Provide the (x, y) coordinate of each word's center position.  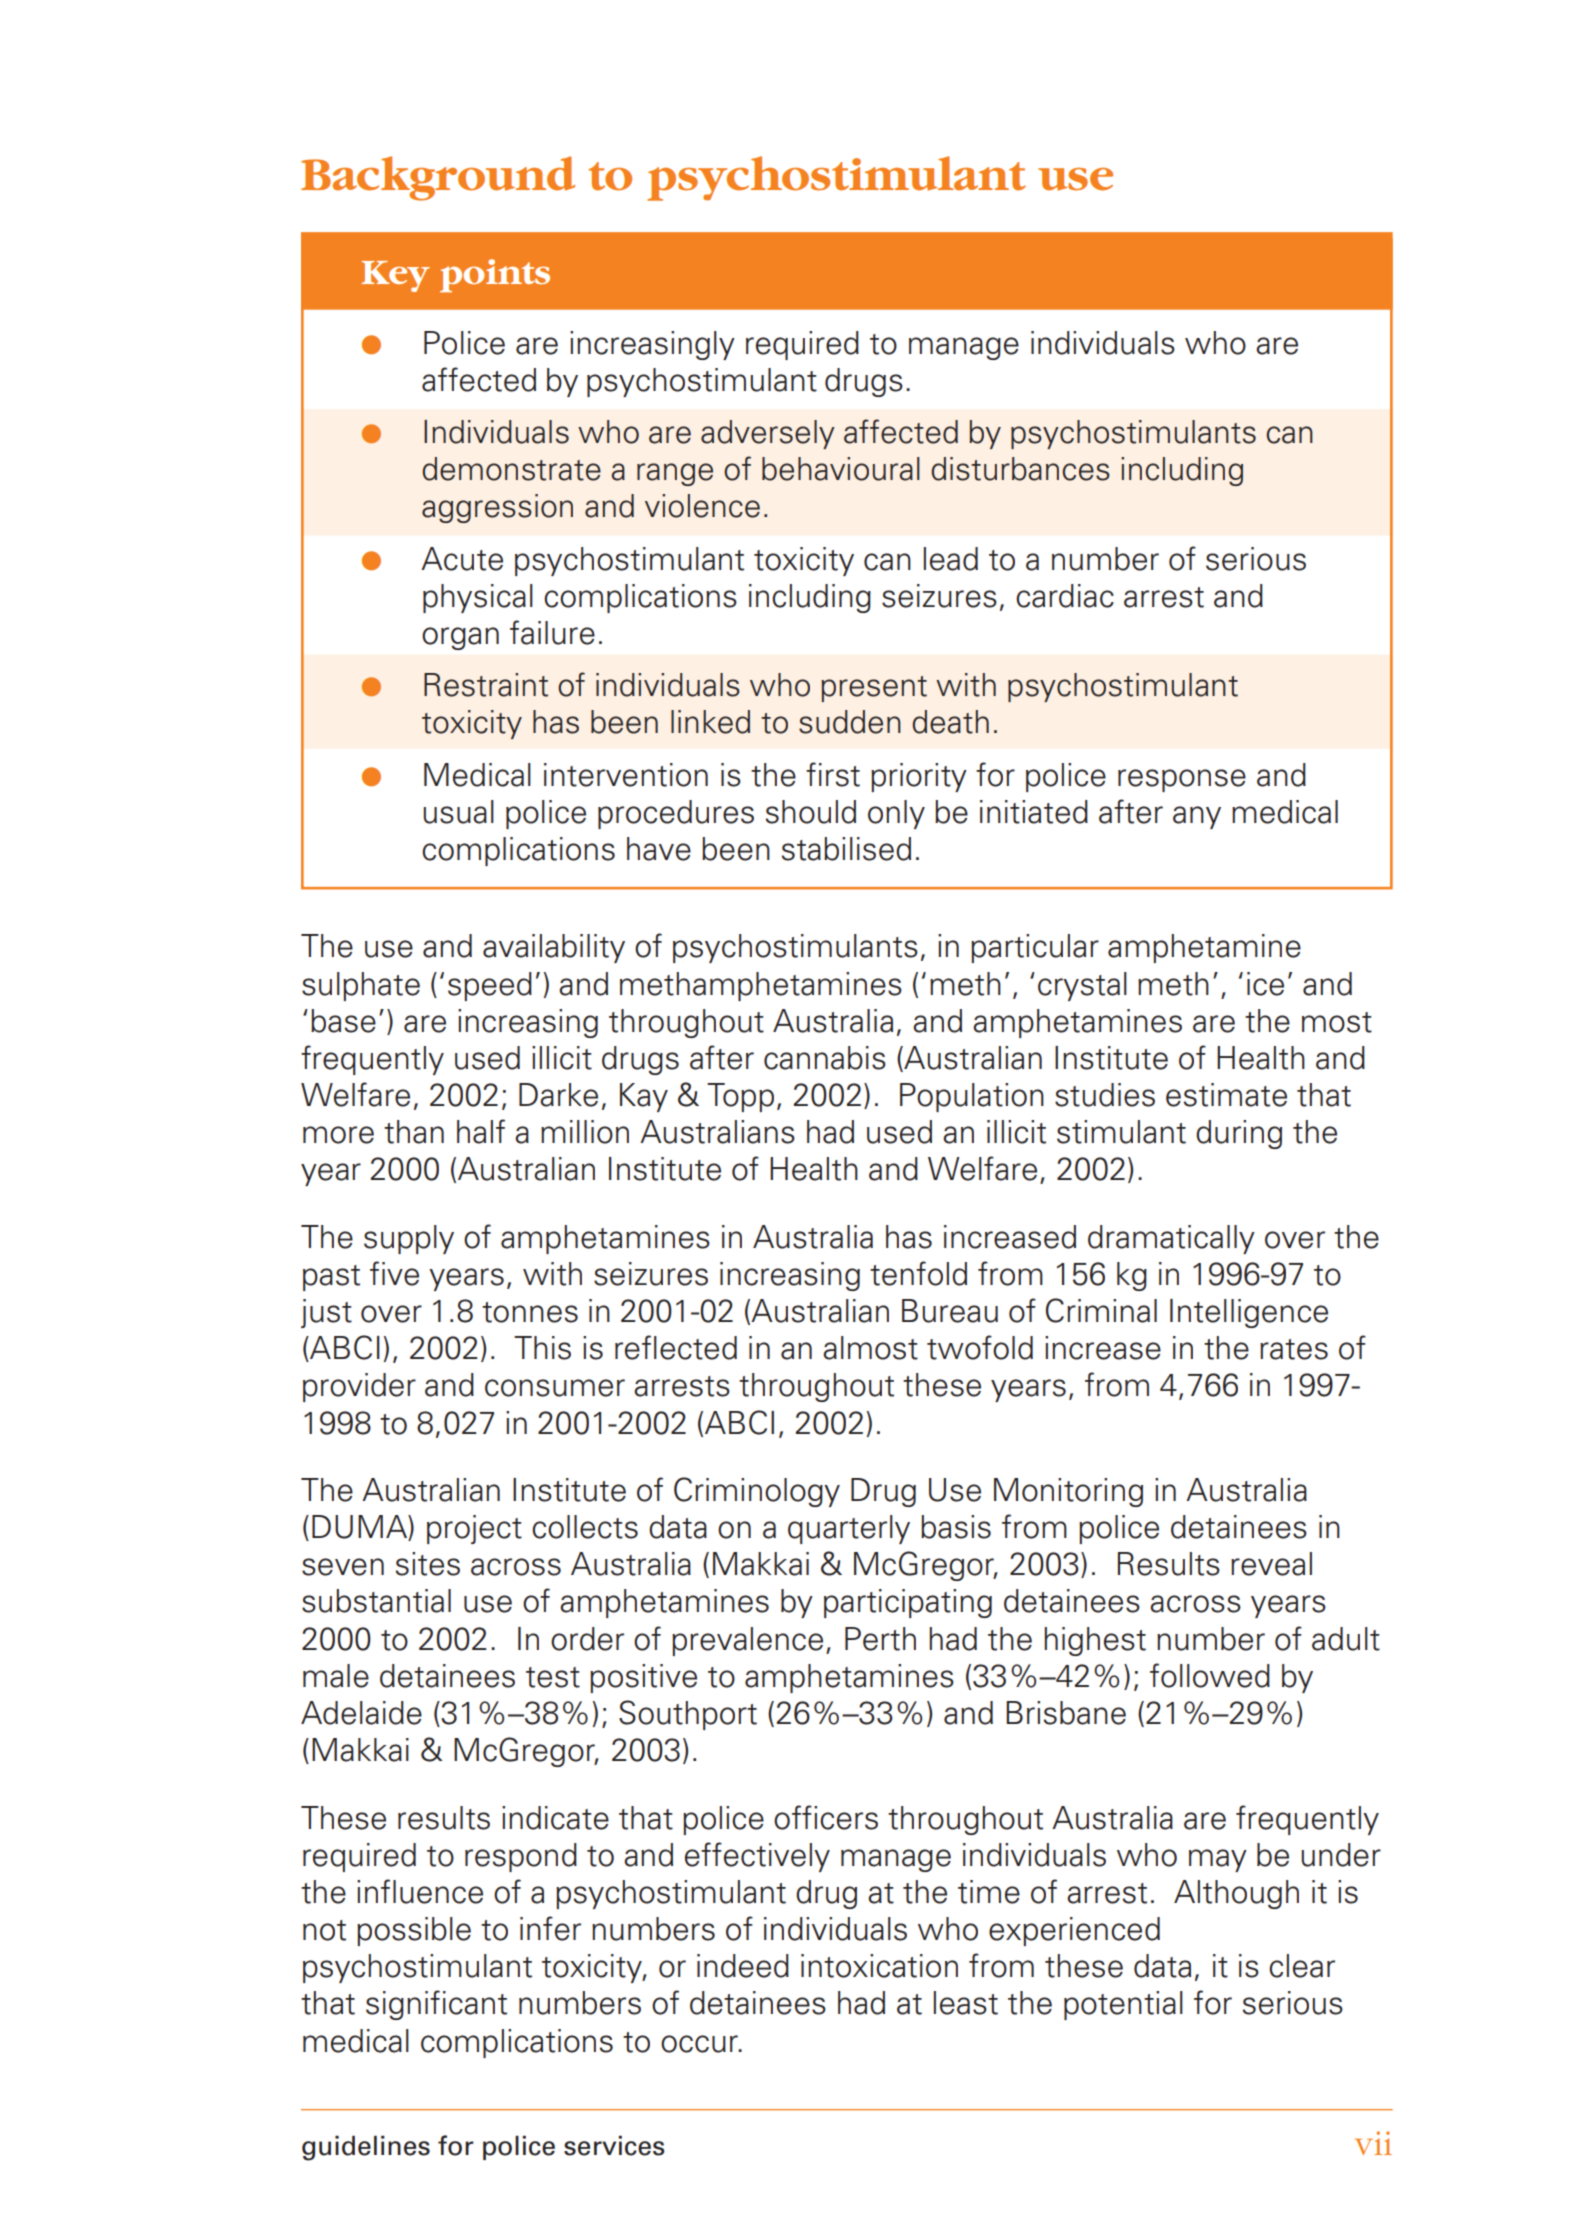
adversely (768, 434)
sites (428, 1564)
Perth (880, 1639)
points (495, 275)
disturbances (1020, 469)
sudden (850, 722)
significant (436, 2005)
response (1182, 780)
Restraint (486, 685)
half (481, 1131)
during (1239, 1134)
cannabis (825, 1058)
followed (1210, 1675)
